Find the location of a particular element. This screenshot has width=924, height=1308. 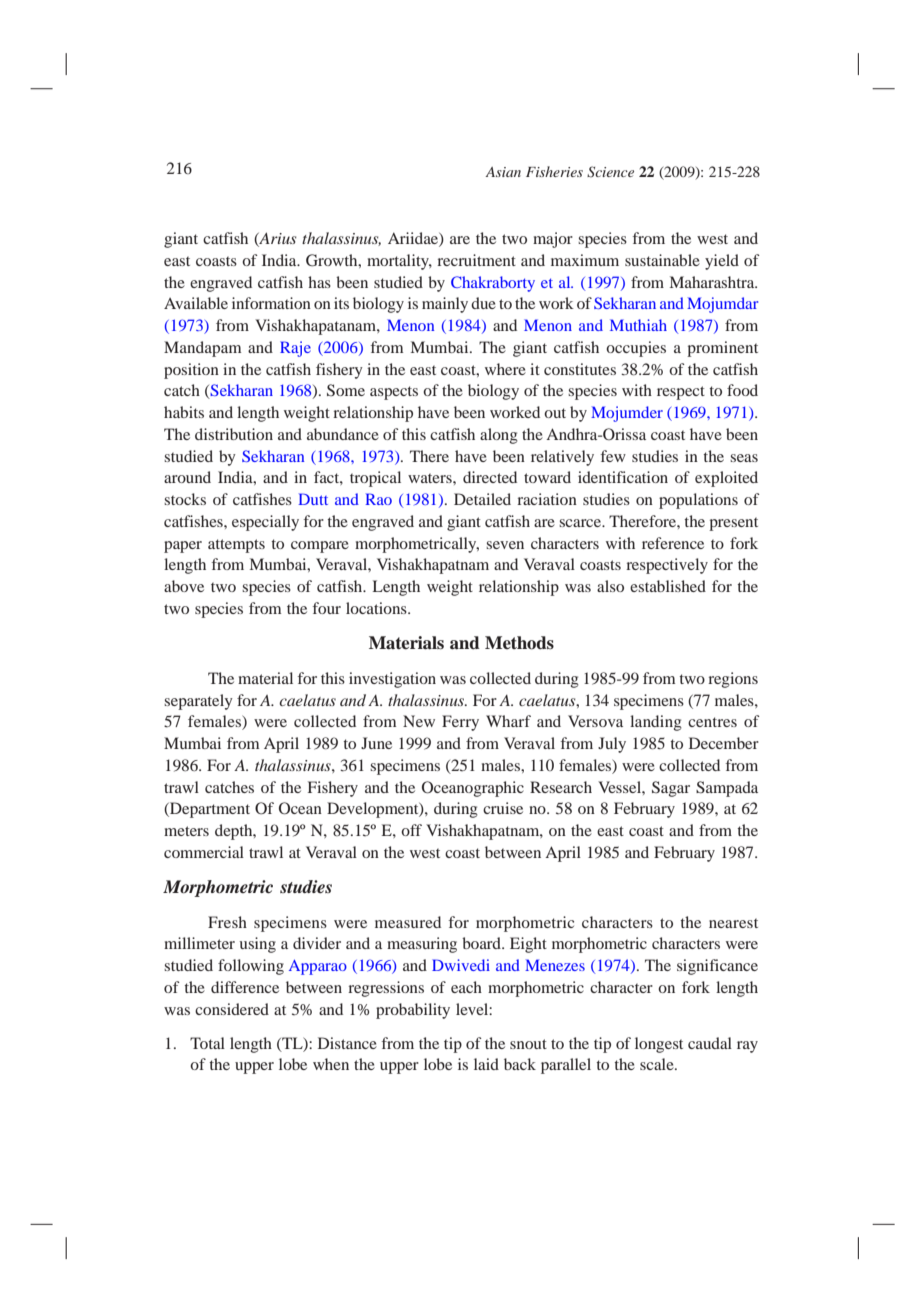

established is located at coordinates (668, 586).
